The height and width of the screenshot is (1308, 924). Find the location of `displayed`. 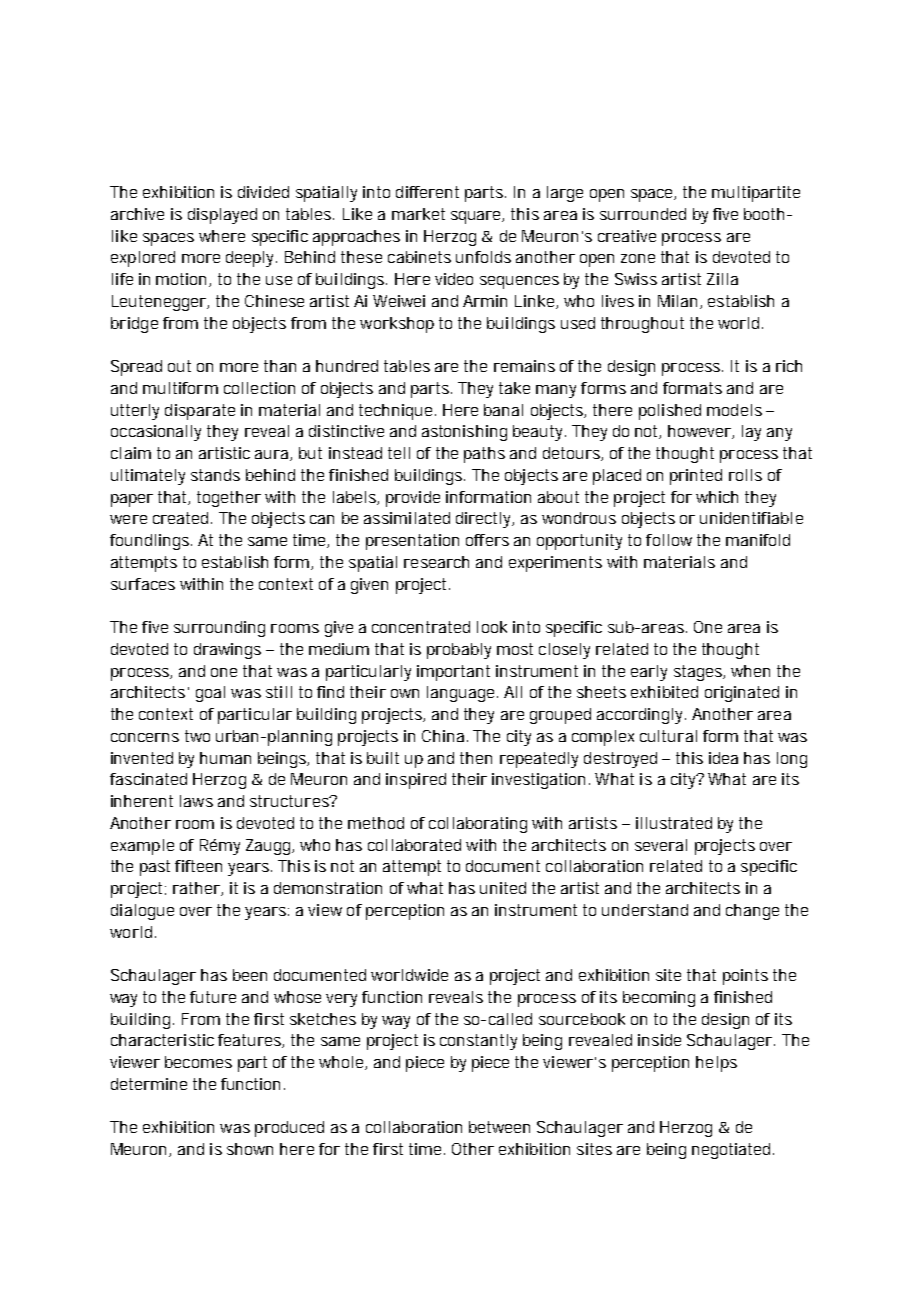

displayed is located at coordinates (222, 216).
